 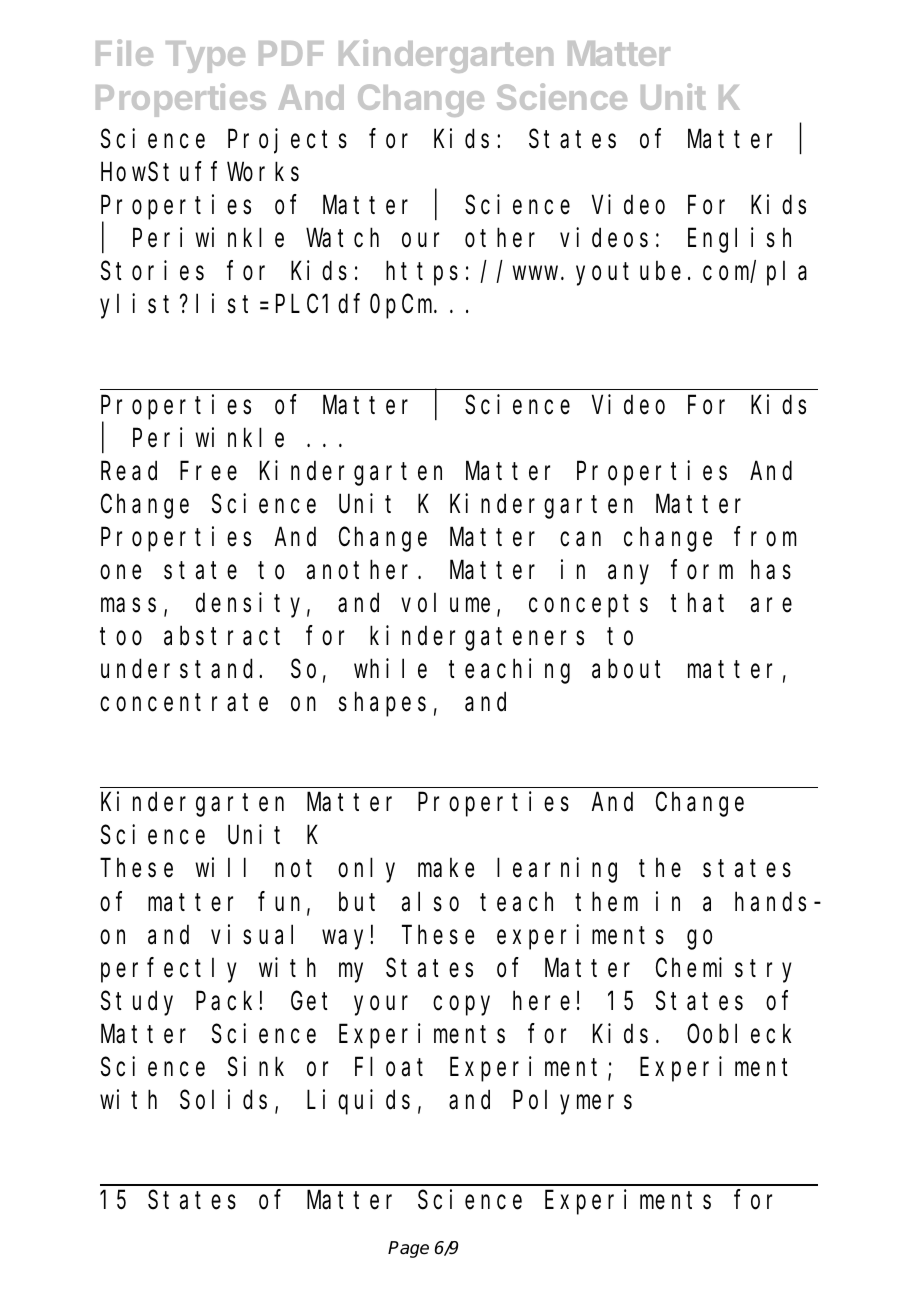 What do you see at coordinates (223, 1099) in the screenshot?
I see `Solids` at bounding box center [223, 1099].
